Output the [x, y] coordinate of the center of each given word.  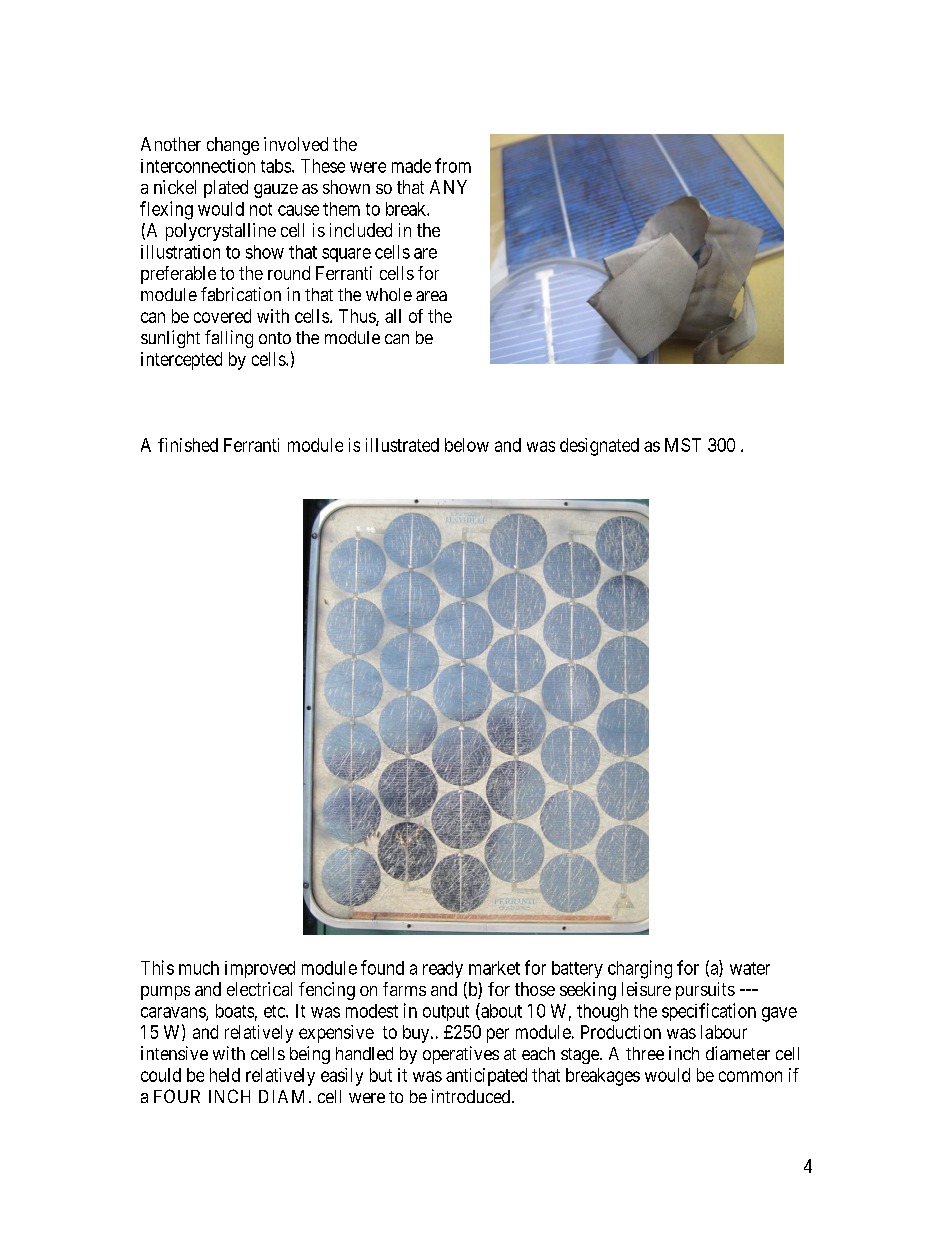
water [750, 968]
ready [443, 969]
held [225, 1075]
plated [226, 189]
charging [640, 969]
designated [599, 447]
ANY [448, 187]
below [467, 445]
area [431, 296]
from [453, 165]
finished [188, 445]
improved [260, 969]
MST [683, 445]
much [199, 968]
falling [229, 339]
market [494, 968]
